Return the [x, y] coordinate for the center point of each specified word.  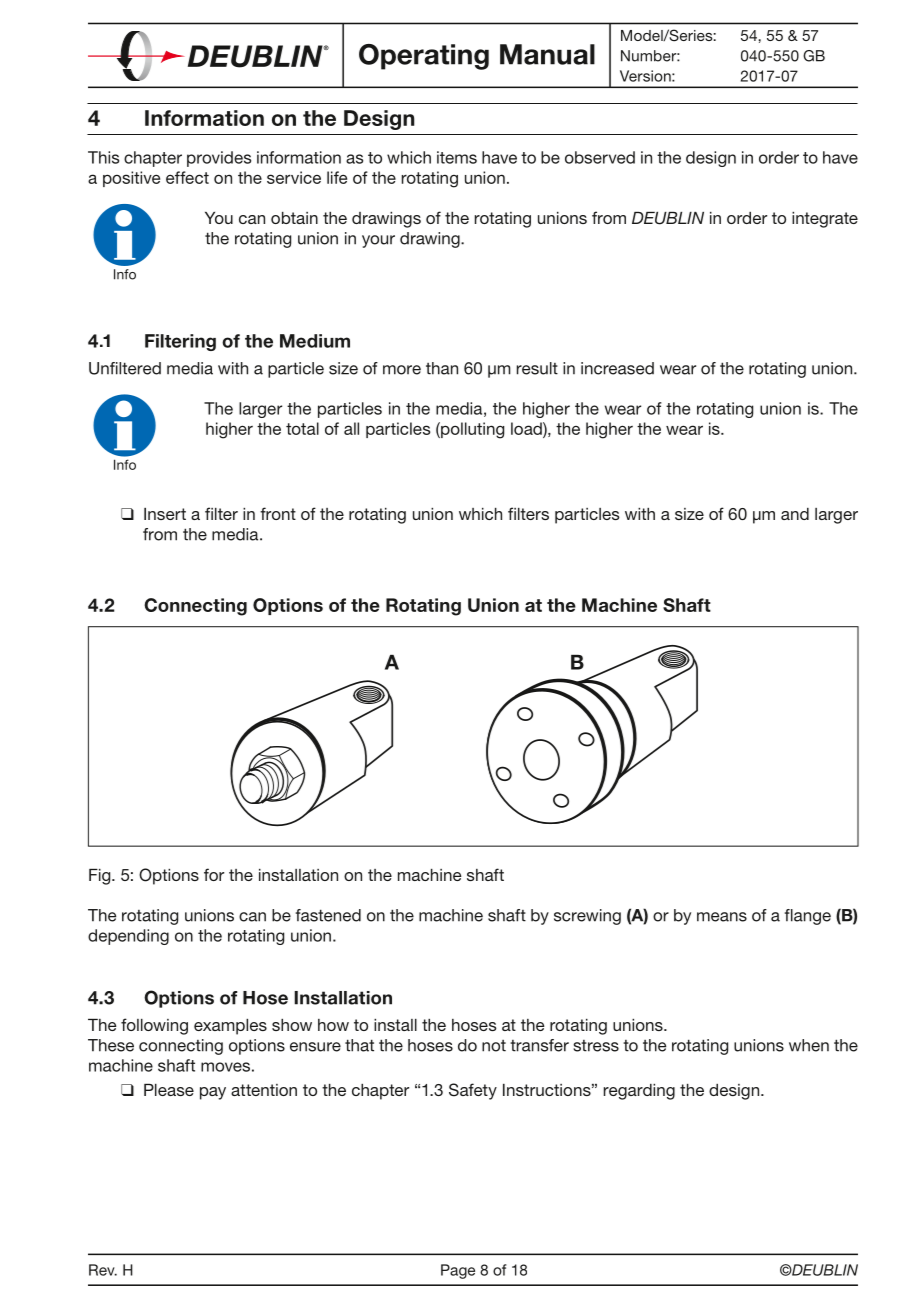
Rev [103, 1270]
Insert [165, 514]
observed [600, 157]
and [795, 514]
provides [219, 159]
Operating [424, 57]
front [278, 513]
